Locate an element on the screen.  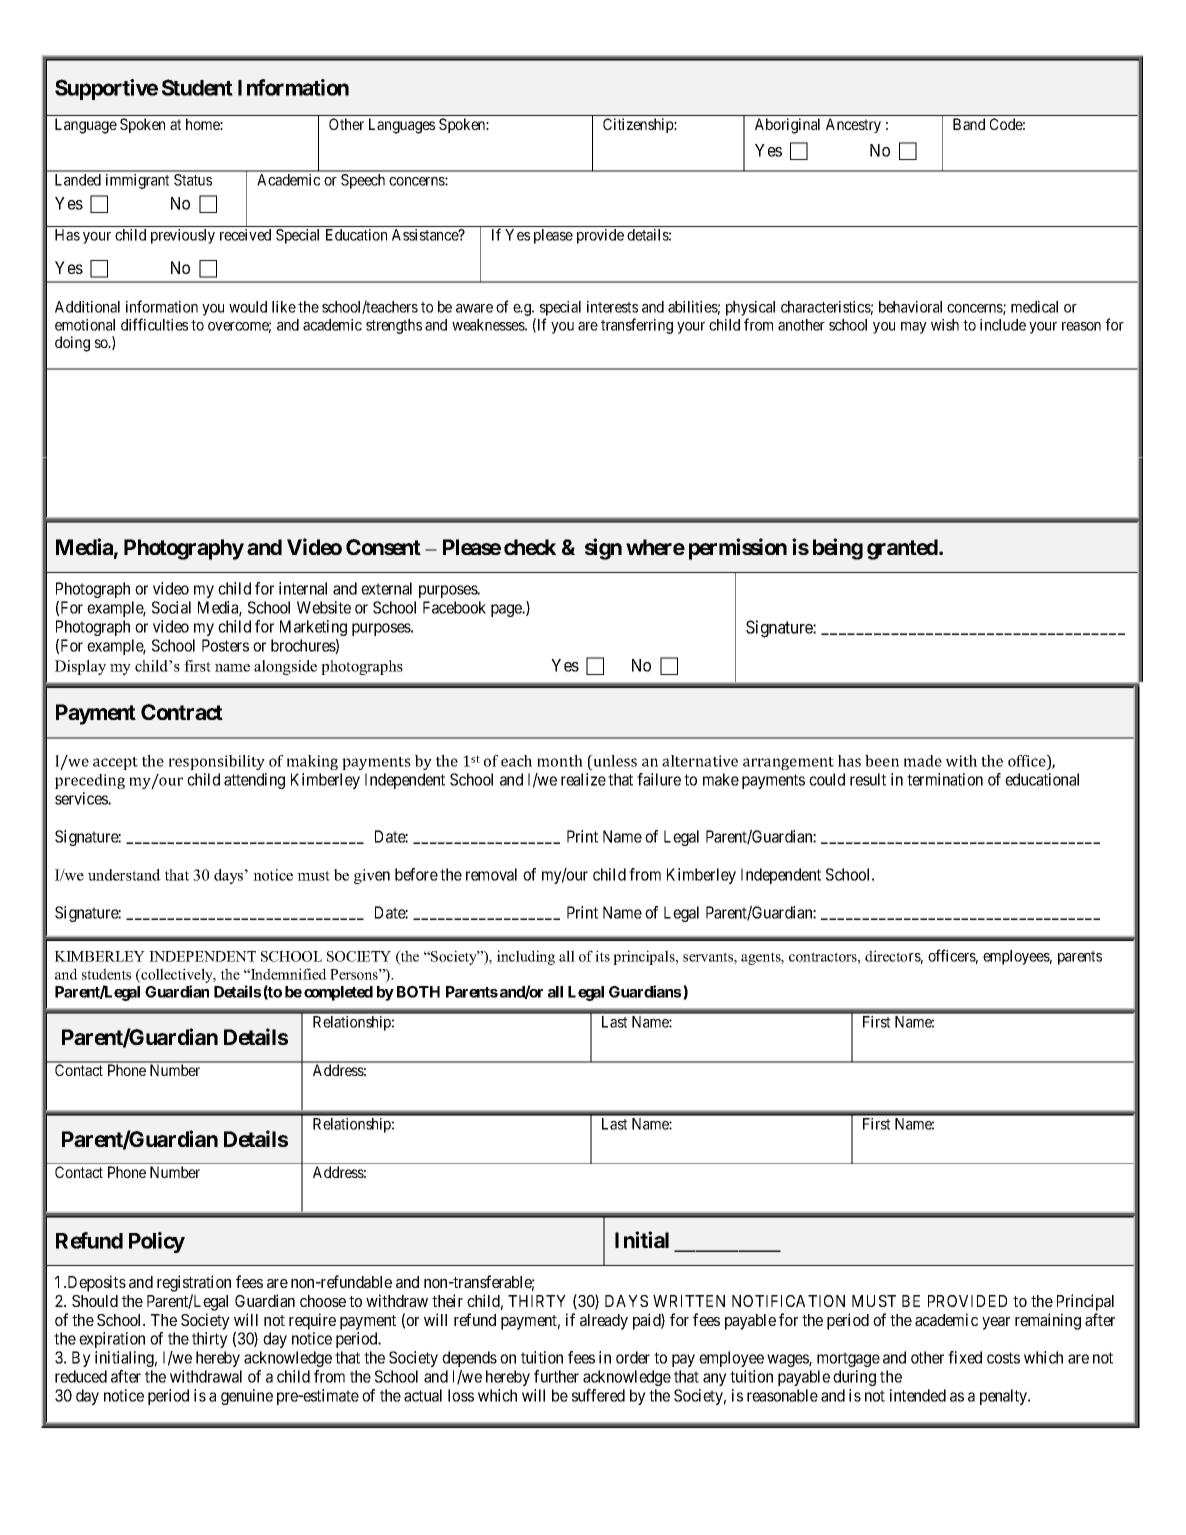
genuine is located at coordinates (247, 1397).
